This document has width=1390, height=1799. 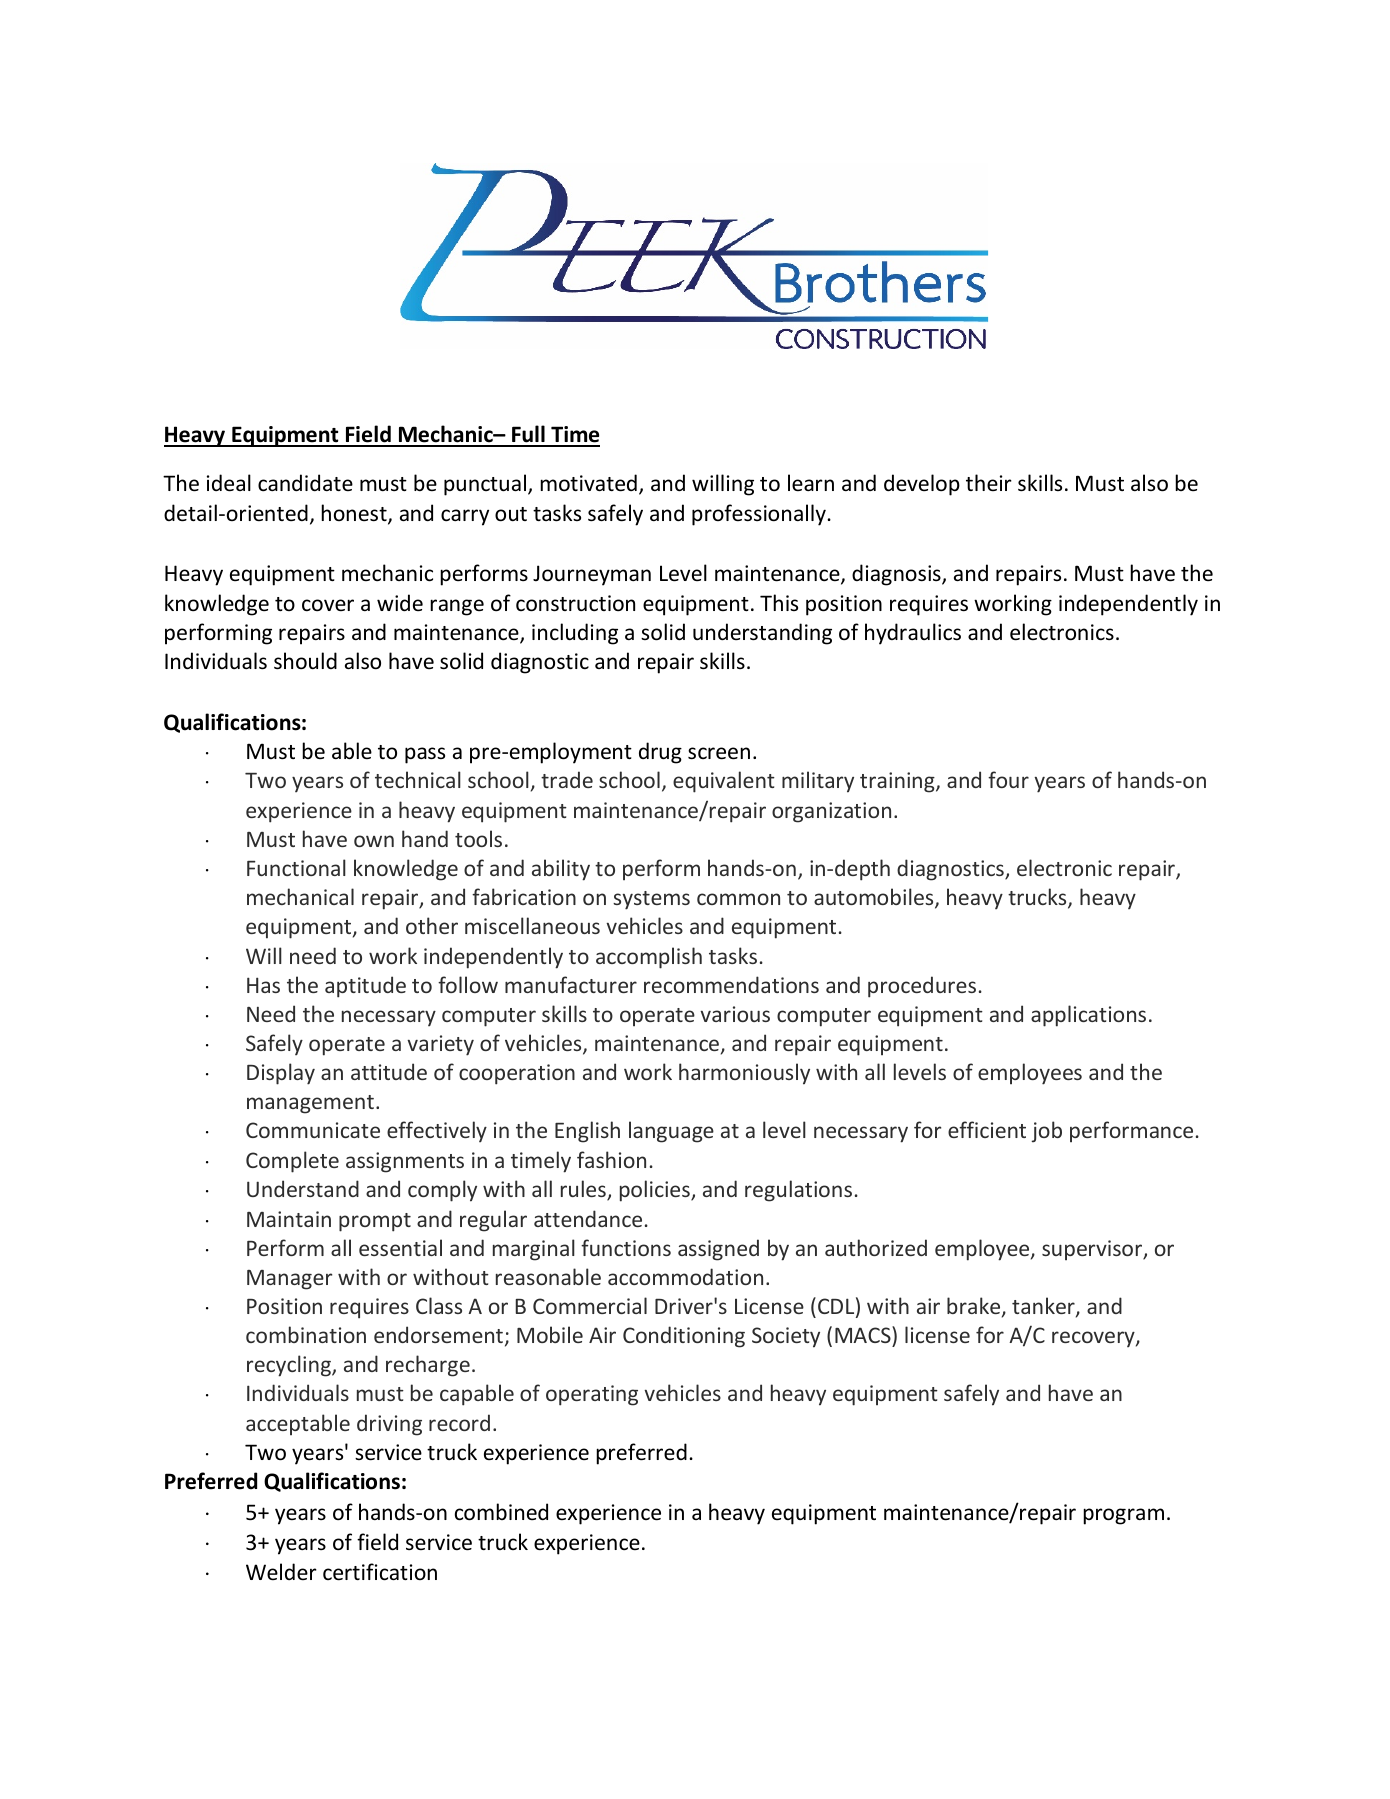 What do you see at coordinates (1008, 779) in the document?
I see `four` at bounding box center [1008, 779].
